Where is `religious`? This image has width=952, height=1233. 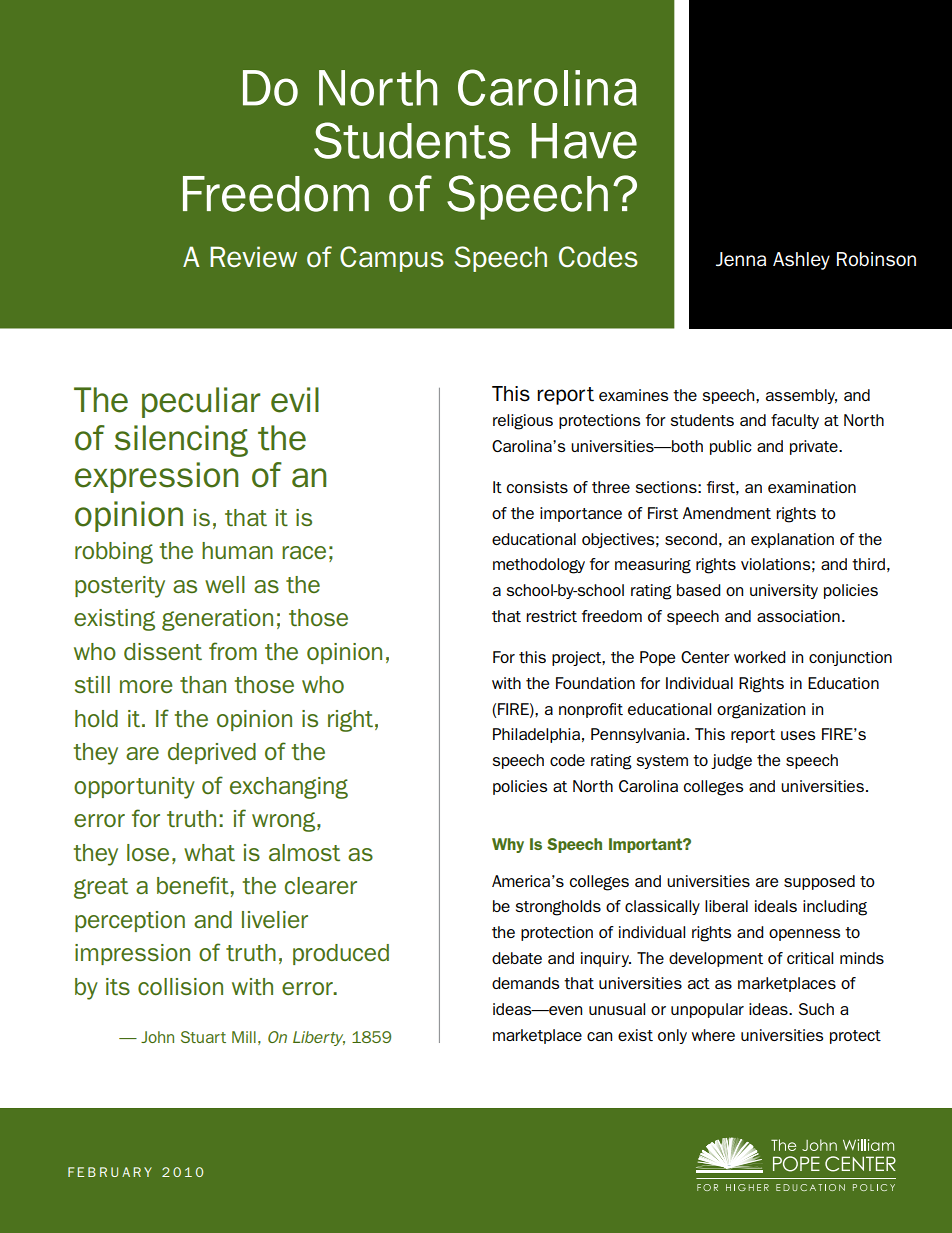 religious is located at coordinates (523, 422).
